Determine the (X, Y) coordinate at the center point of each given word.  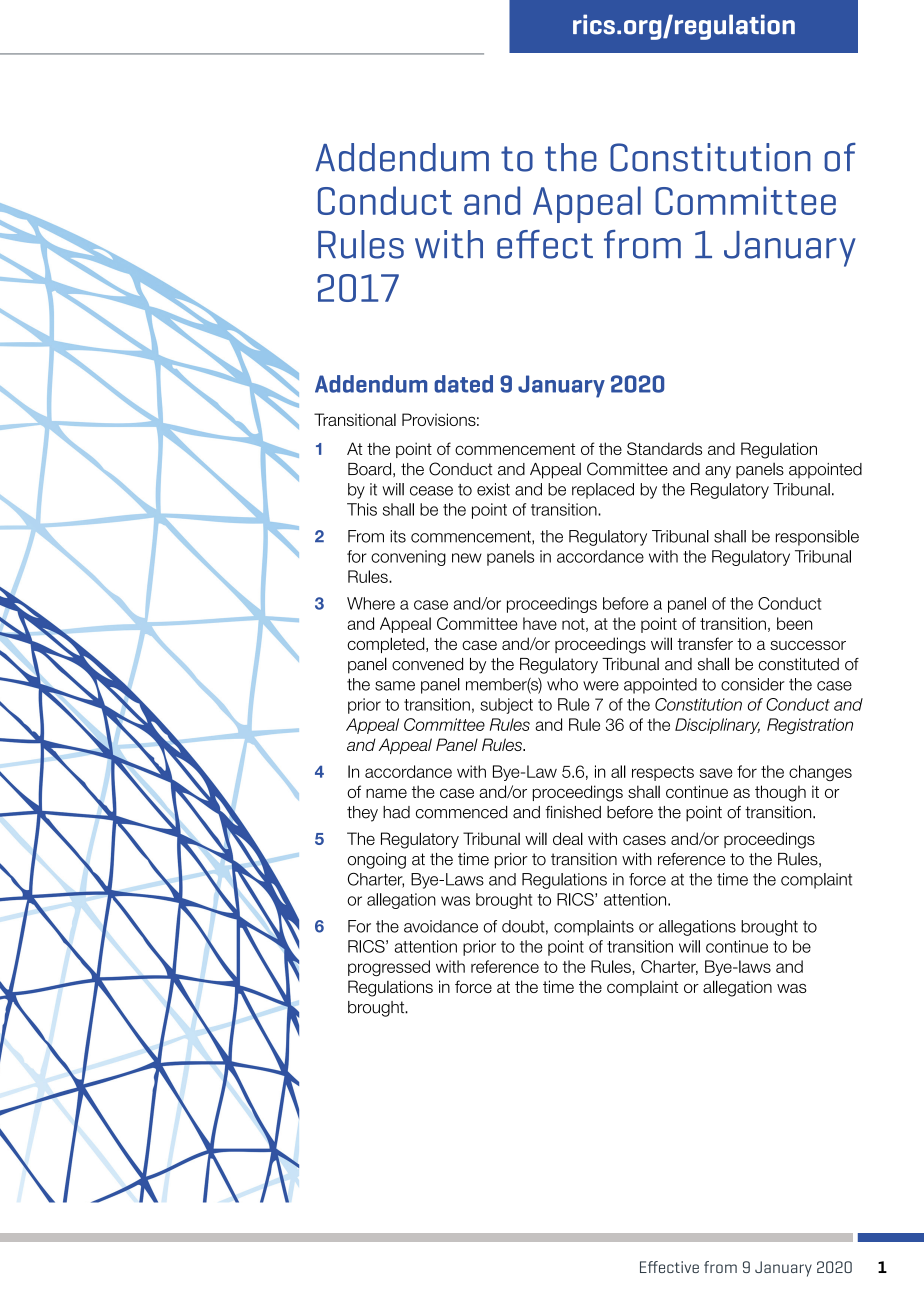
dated (463, 384)
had (396, 812)
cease (431, 491)
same (395, 686)
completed (387, 645)
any (718, 472)
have (540, 623)
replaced (603, 491)
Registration (810, 726)
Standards (664, 448)
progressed (389, 968)
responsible (817, 538)
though (780, 793)
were (601, 686)
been (794, 623)
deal (568, 838)
